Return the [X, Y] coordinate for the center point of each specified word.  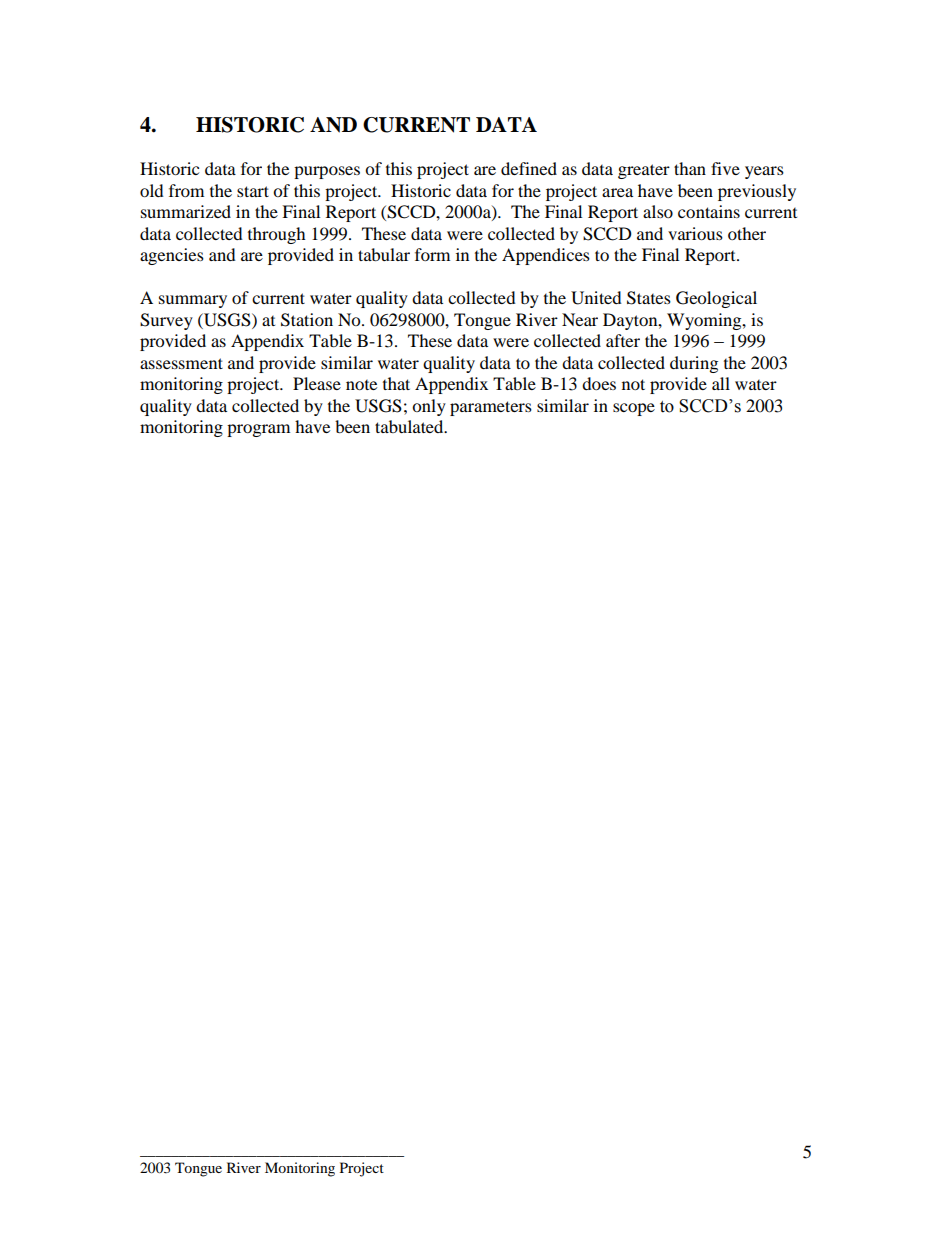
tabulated [410, 426]
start [253, 191]
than [690, 168]
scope [634, 409]
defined [529, 168]
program [258, 430]
